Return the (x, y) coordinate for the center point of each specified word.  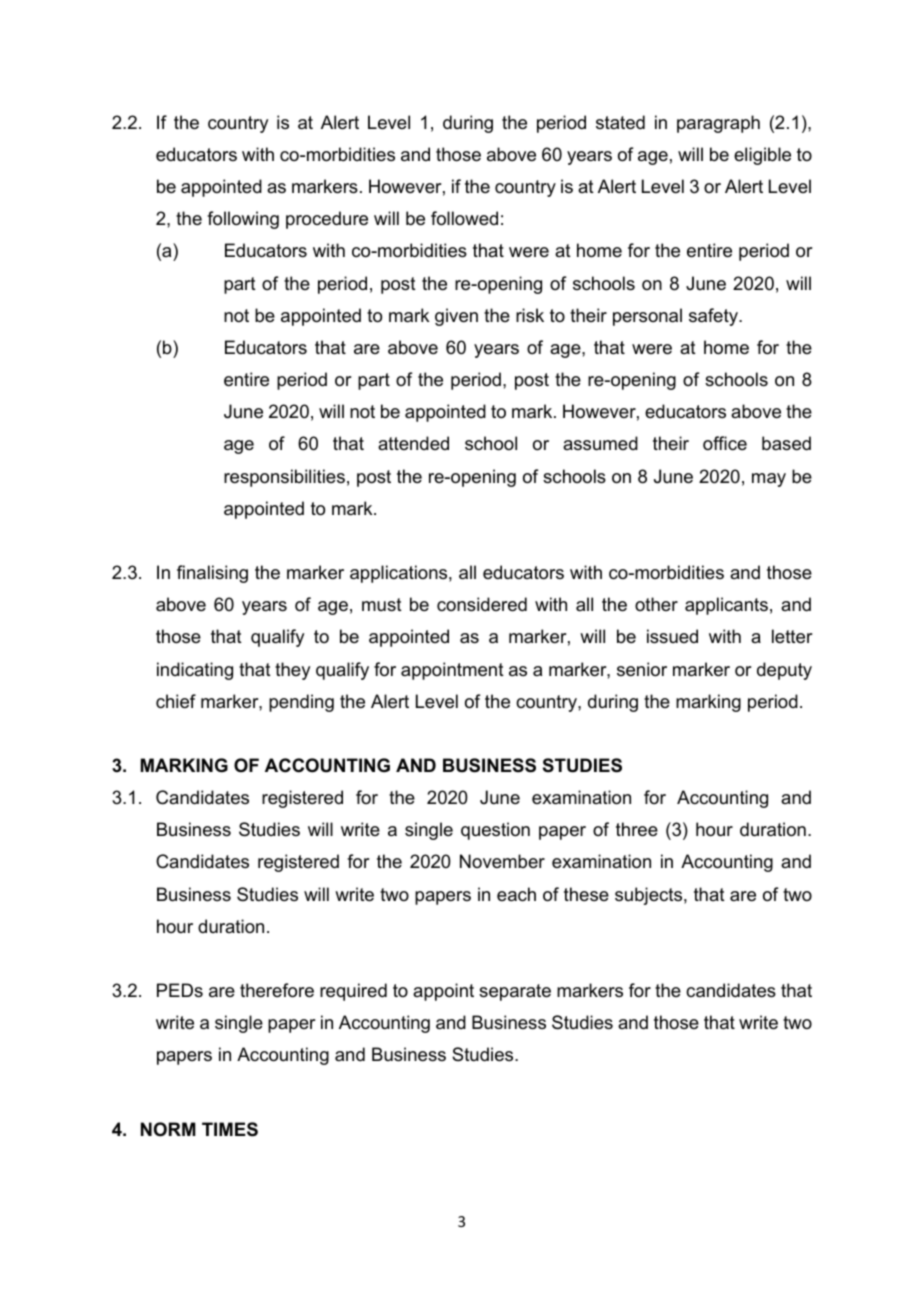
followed (464, 218)
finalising (212, 574)
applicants (726, 606)
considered (482, 604)
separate (515, 992)
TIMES (230, 1129)
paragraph (718, 124)
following (243, 220)
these (586, 894)
